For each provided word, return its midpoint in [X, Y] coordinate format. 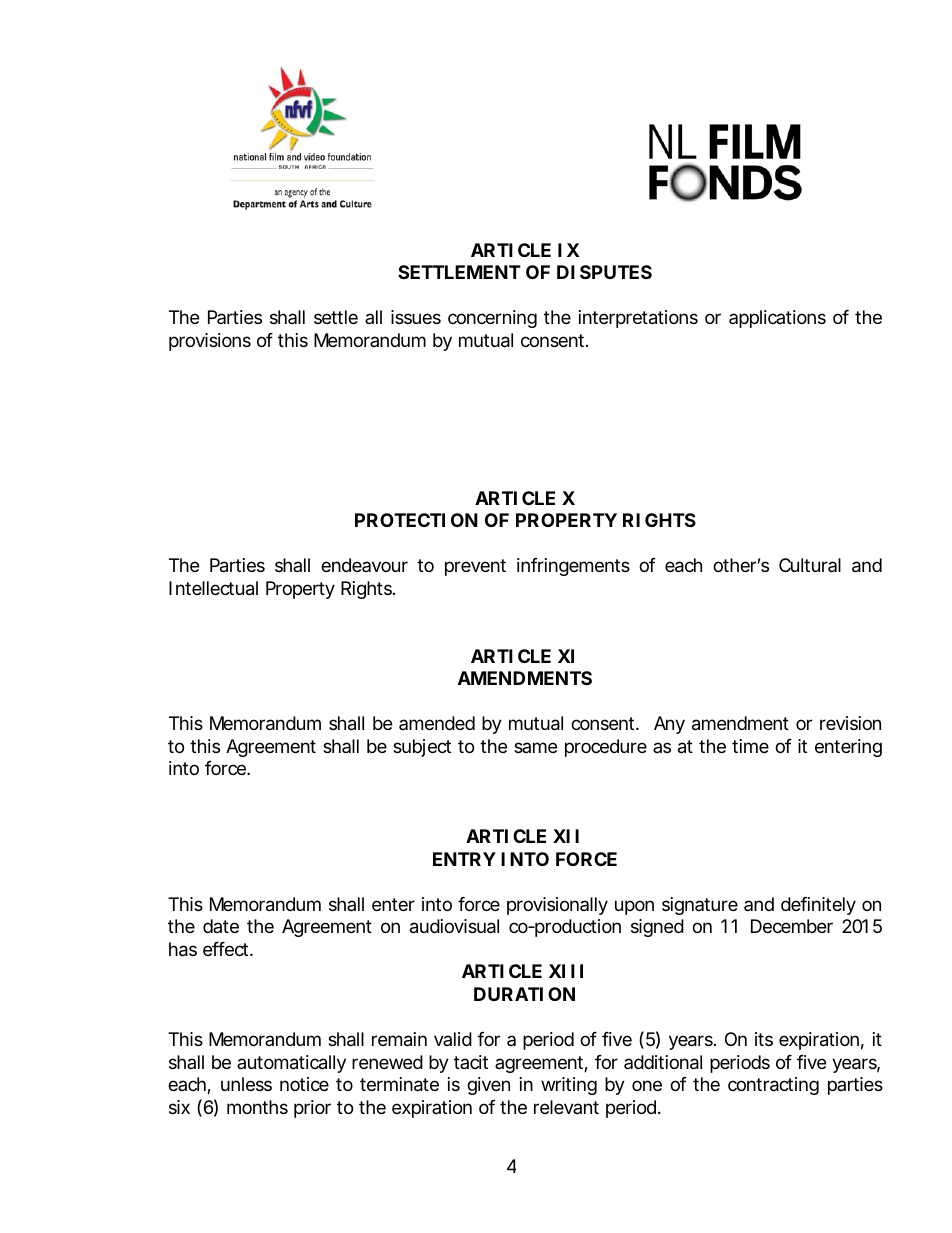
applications [777, 319]
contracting [773, 1086]
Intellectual [213, 588]
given [488, 1086]
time [750, 746]
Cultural [810, 565]
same [535, 747]
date [221, 926]
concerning [492, 319]
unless [246, 1084]
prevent [475, 567]
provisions [210, 342]
